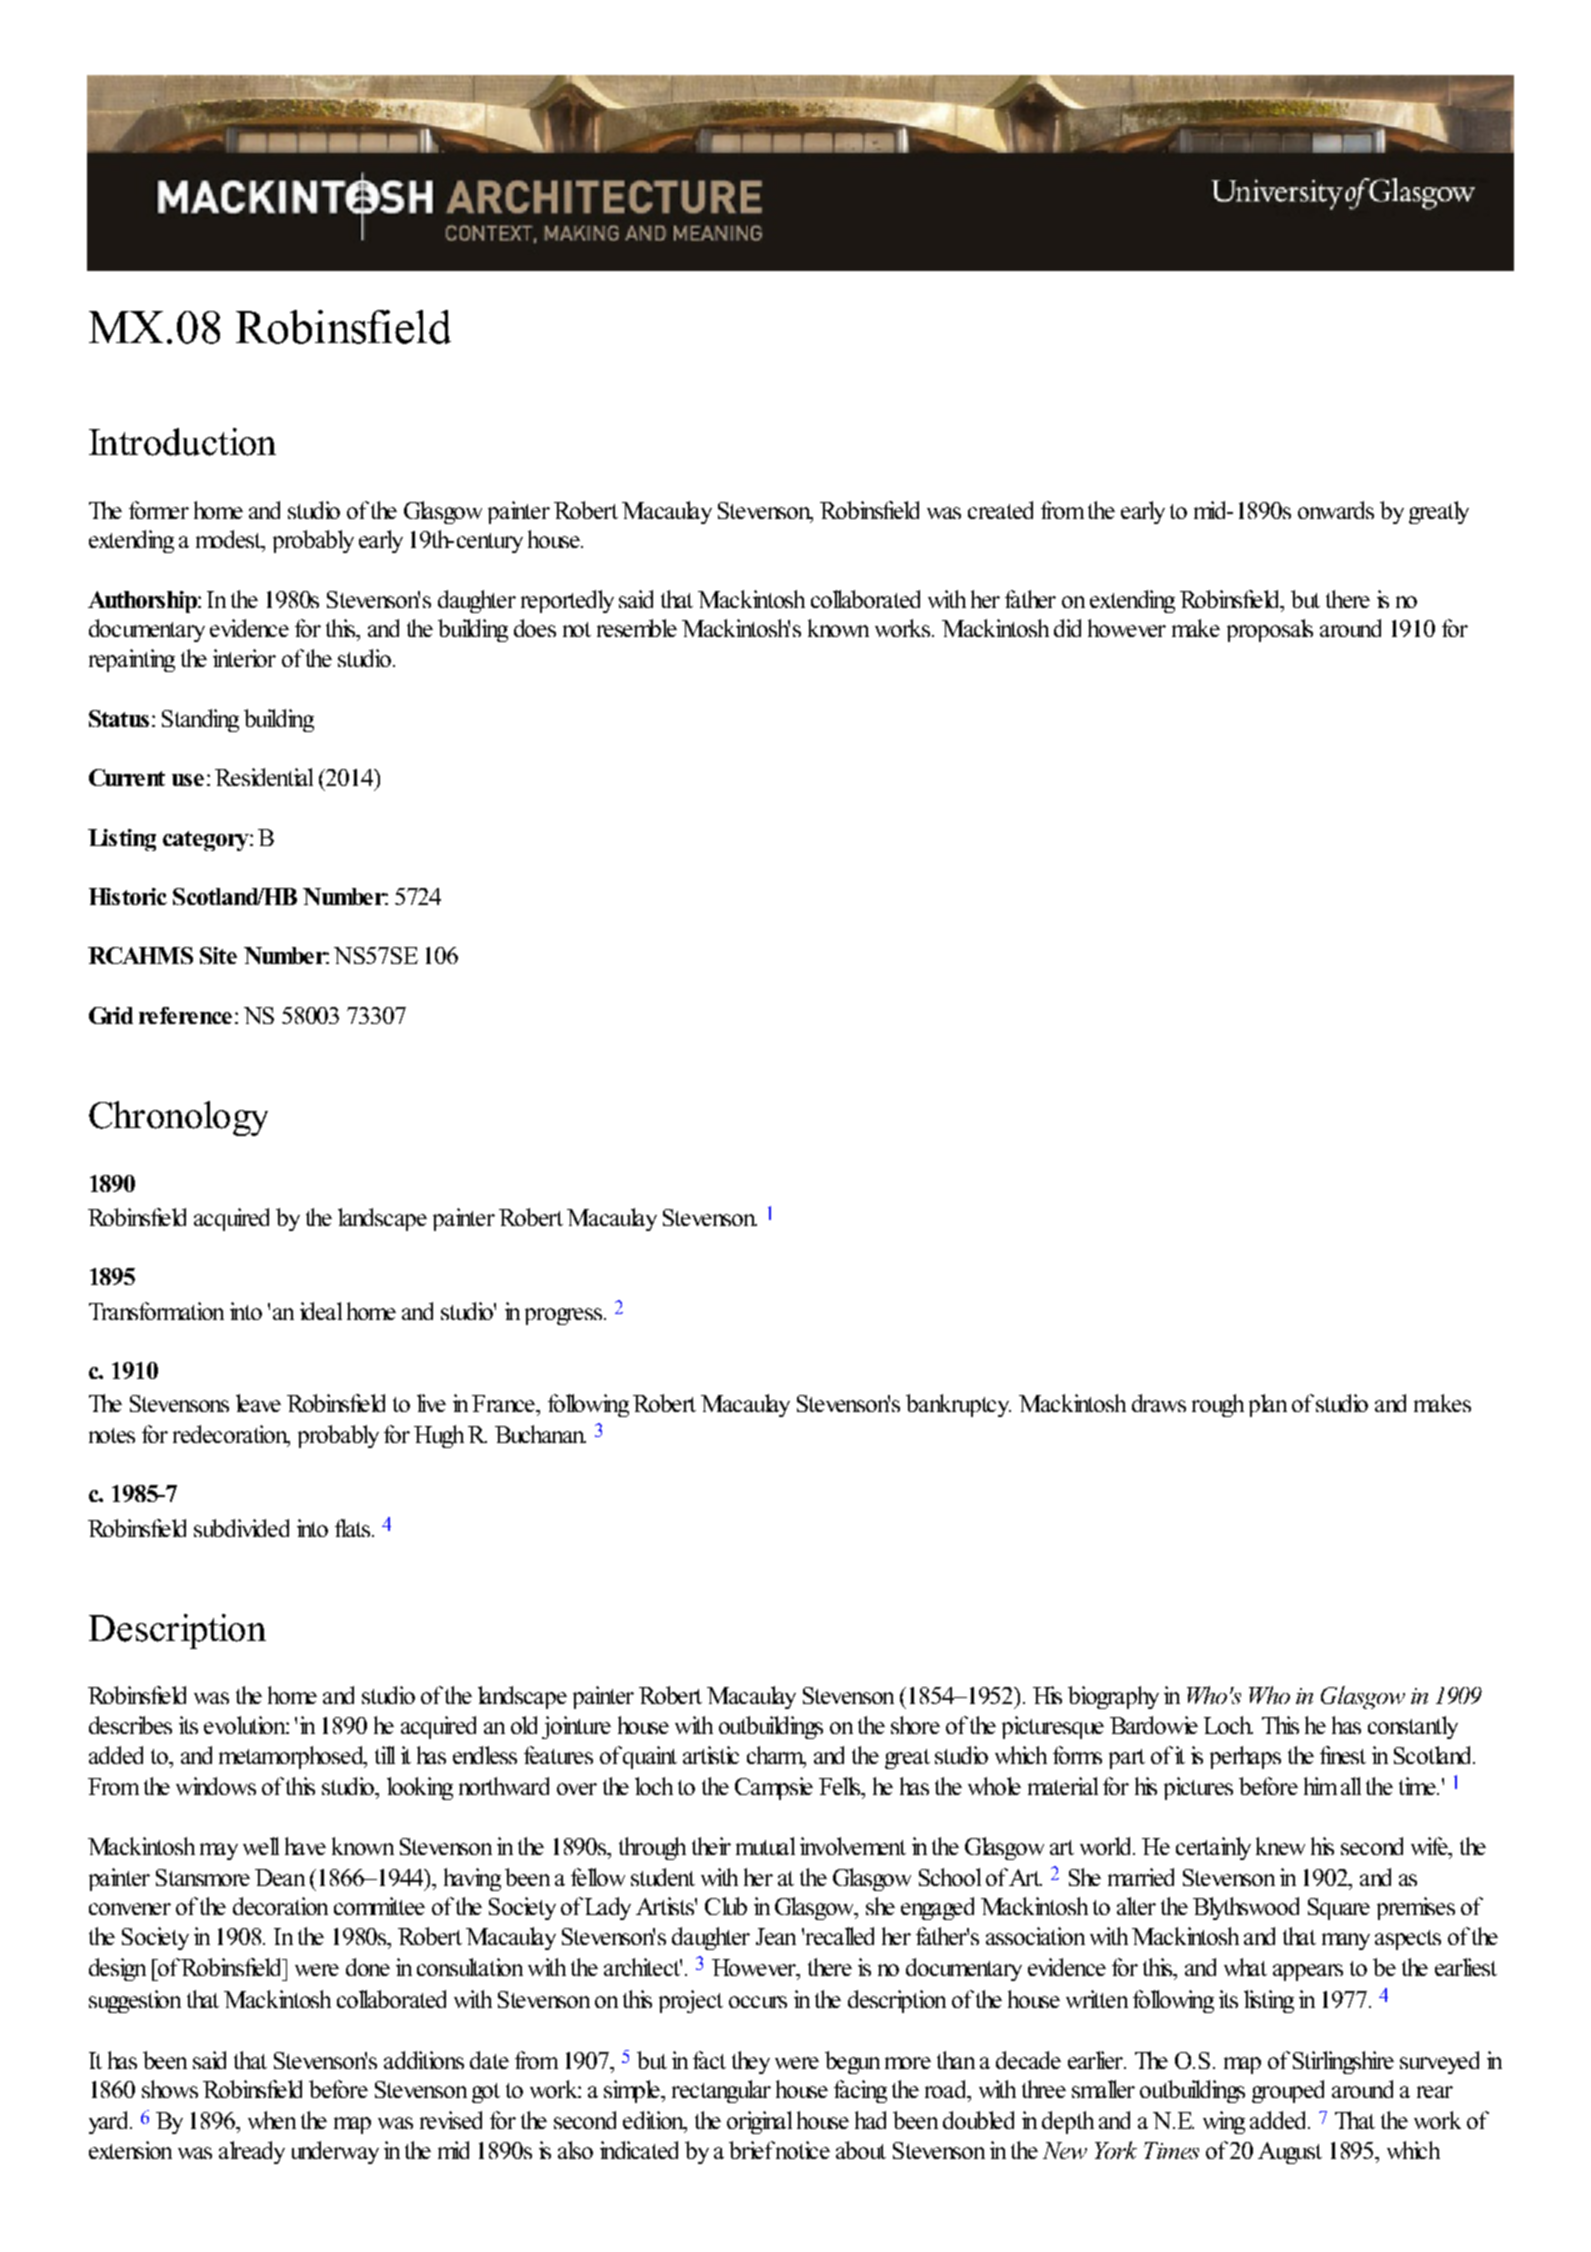 This page has height=2252, width=1591. Describe the element at coordinates (241, 1528) in the page. I see `subdivided` at that location.
